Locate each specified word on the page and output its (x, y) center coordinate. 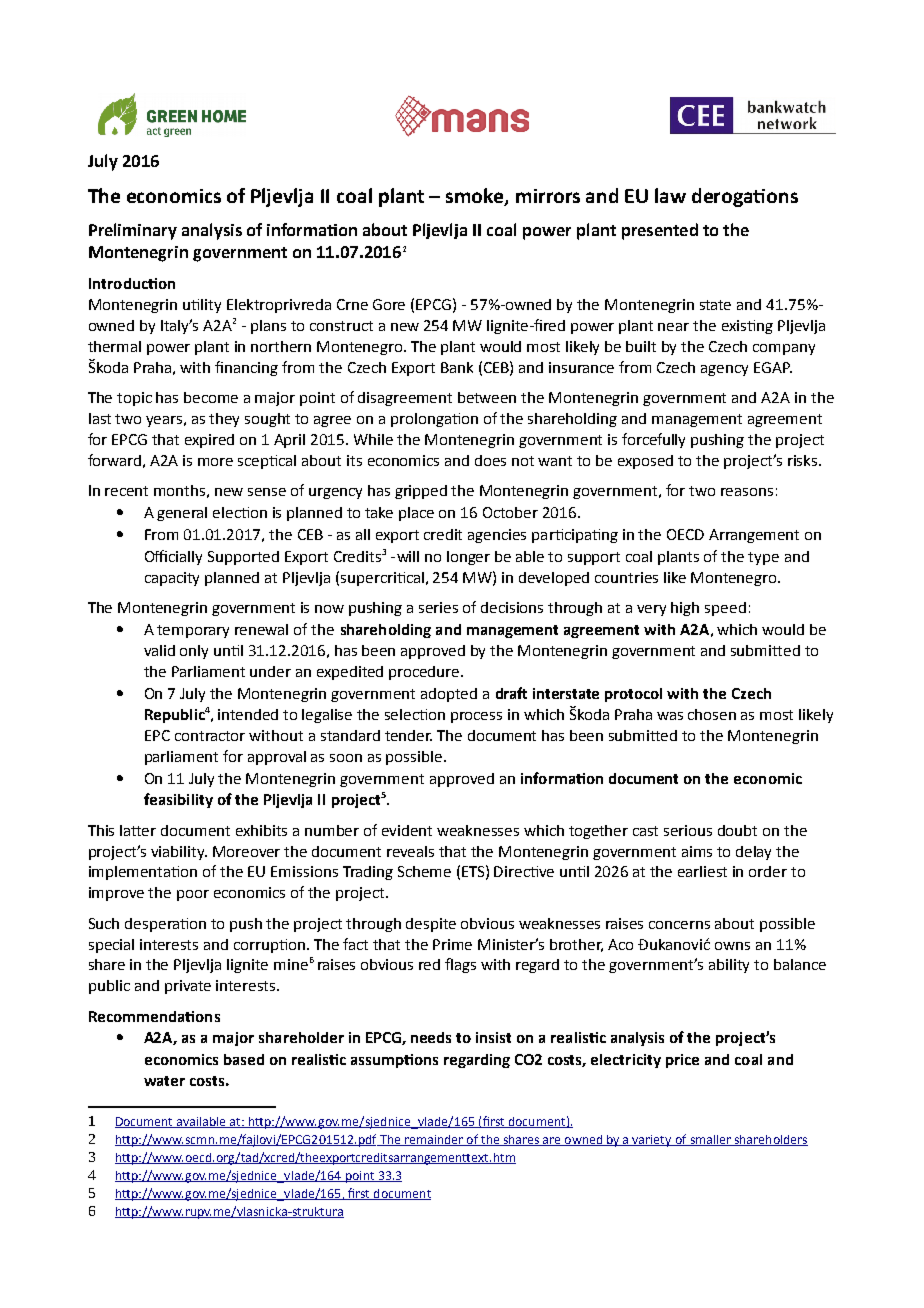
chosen (712, 714)
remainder (434, 1140)
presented (660, 231)
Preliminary (133, 231)
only (194, 652)
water (164, 1081)
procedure (425, 673)
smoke (476, 196)
